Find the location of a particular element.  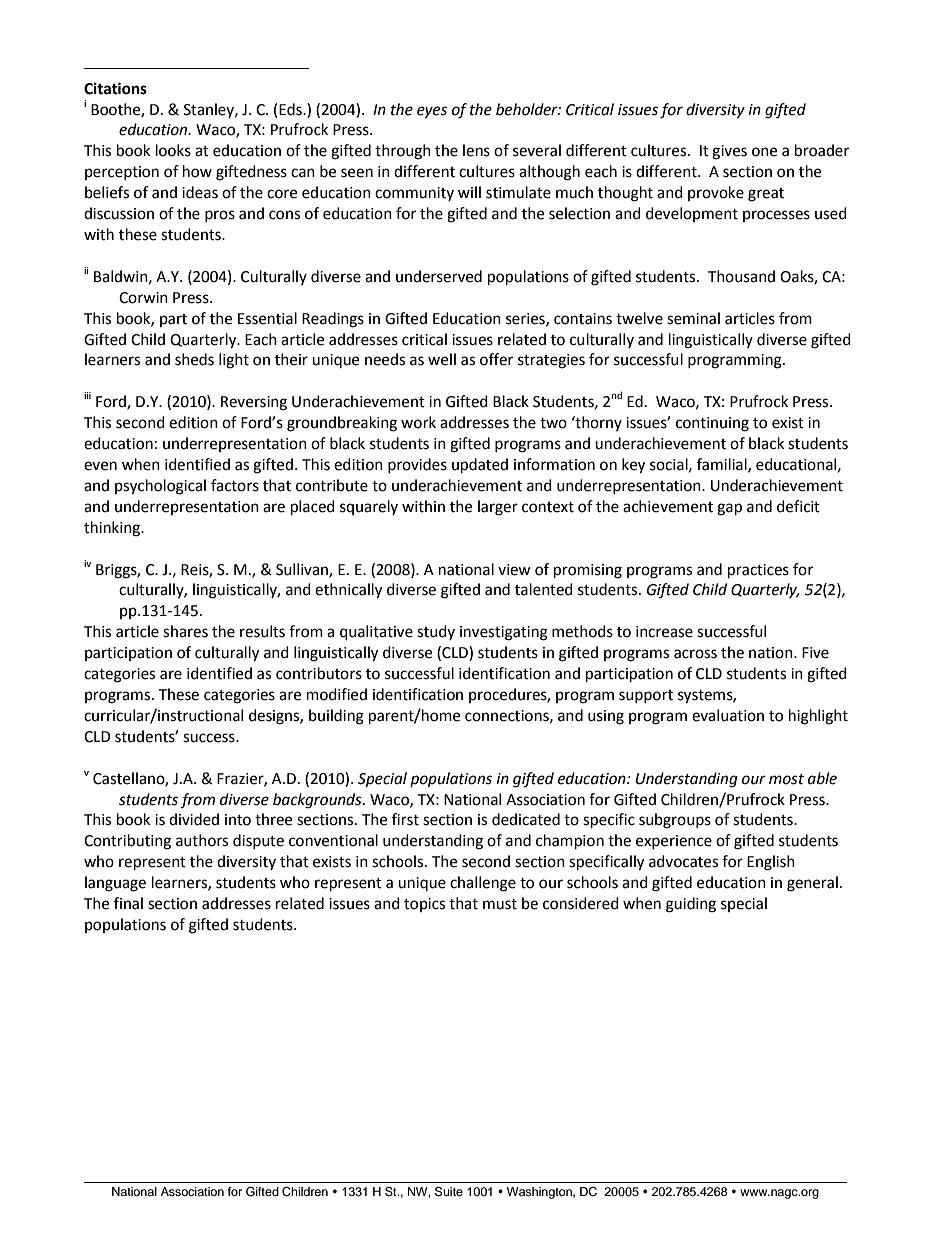

topics is located at coordinates (424, 905).
